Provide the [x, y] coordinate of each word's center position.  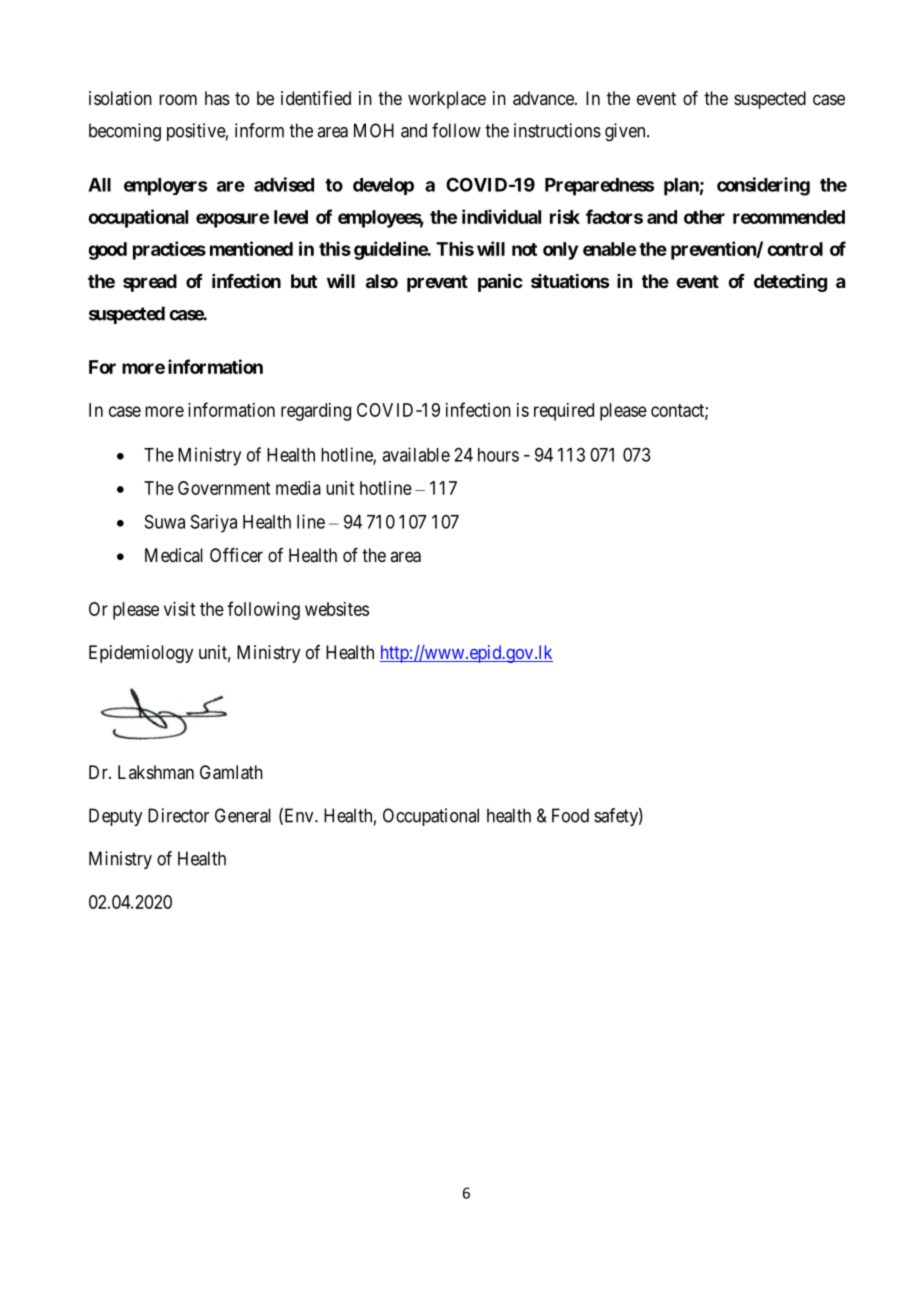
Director [178, 815]
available [416, 454]
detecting [790, 282]
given [626, 132]
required [564, 412]
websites [337, 609]
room [178, 99]
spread [150, 283]
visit [179, 609]
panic [500, 282]
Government [224, 488]
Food [570, 815]
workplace [447, 100]
